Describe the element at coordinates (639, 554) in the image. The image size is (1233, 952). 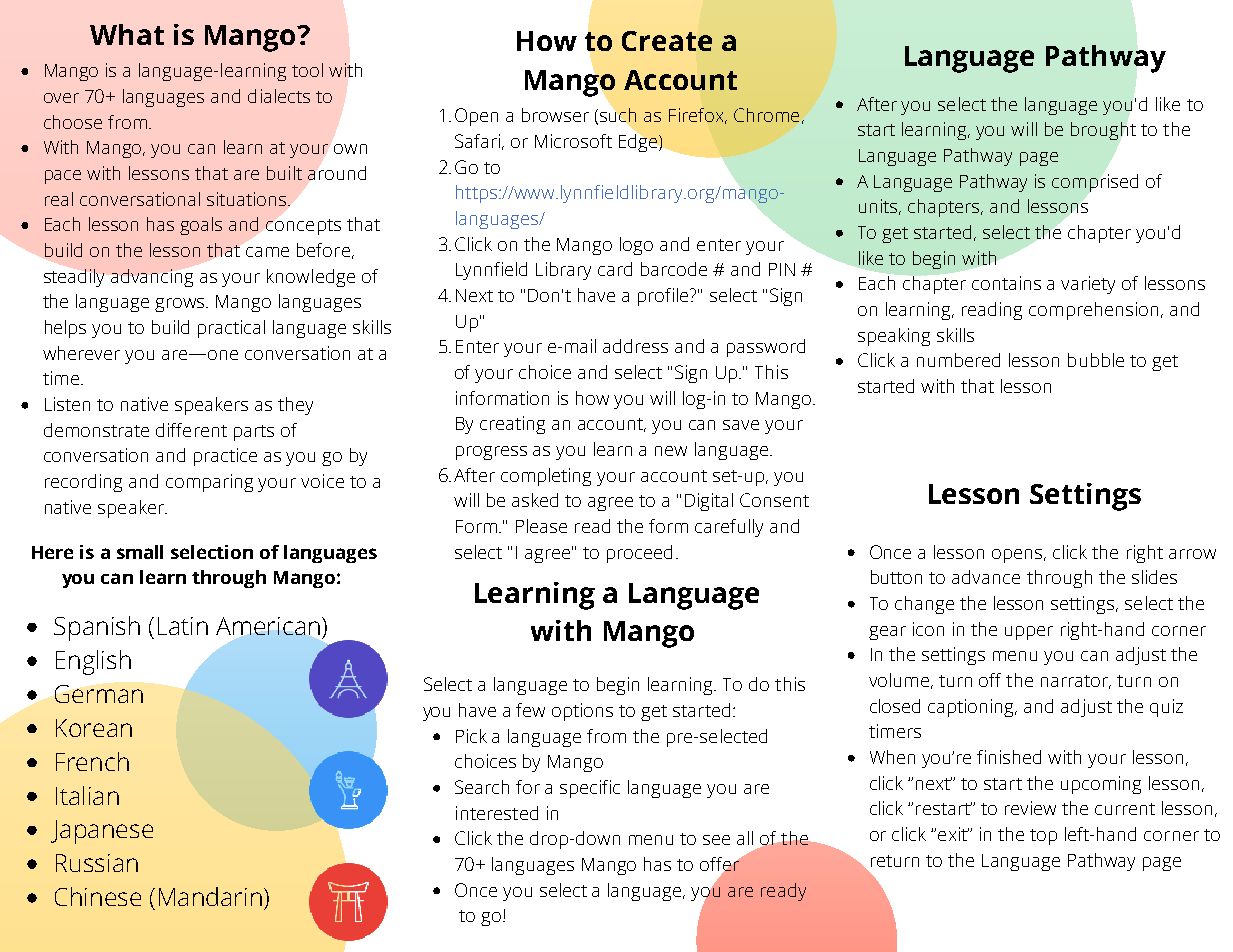
I see `proceed` at that location.
